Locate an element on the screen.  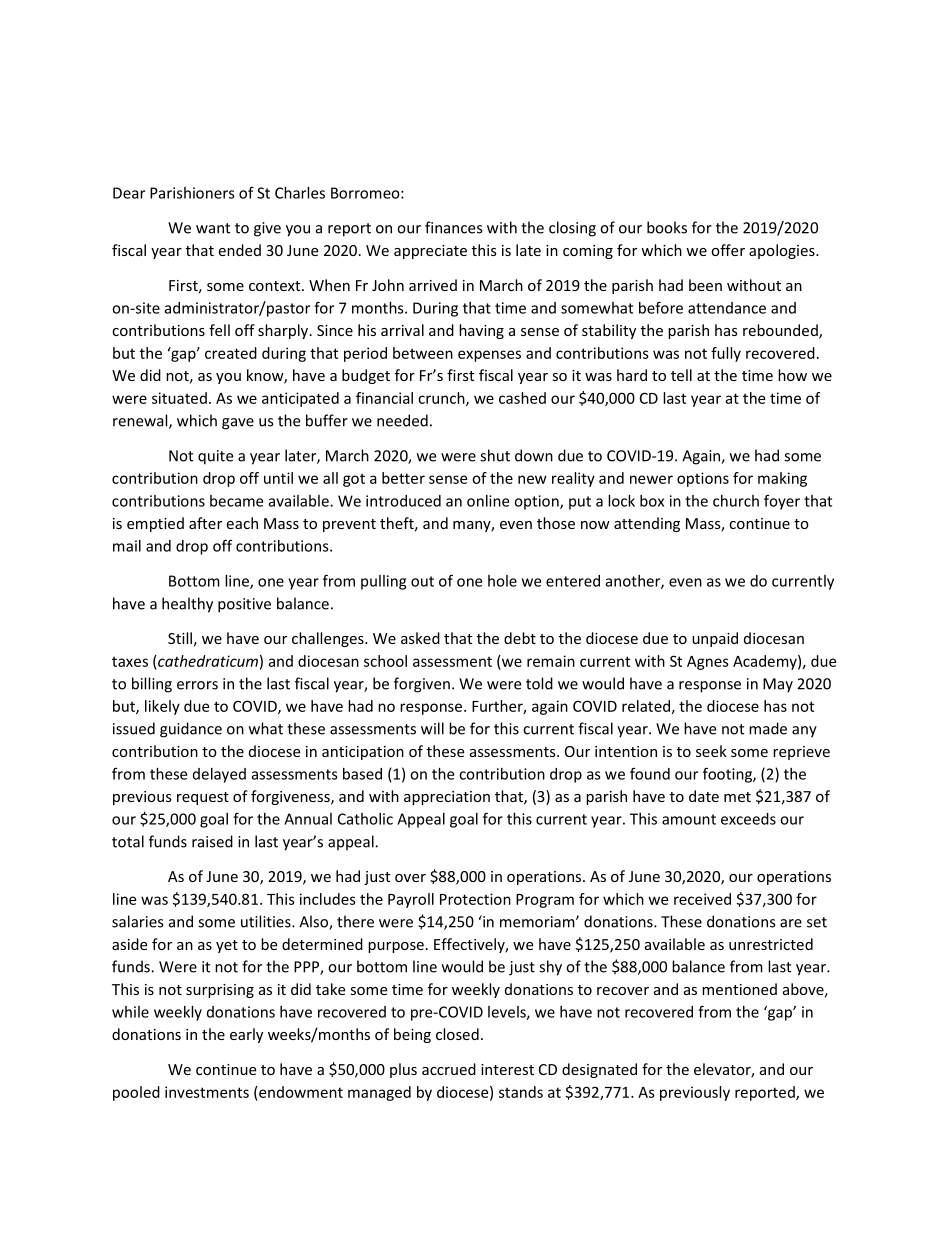
accrued is located at coordinates (449, 1069).
